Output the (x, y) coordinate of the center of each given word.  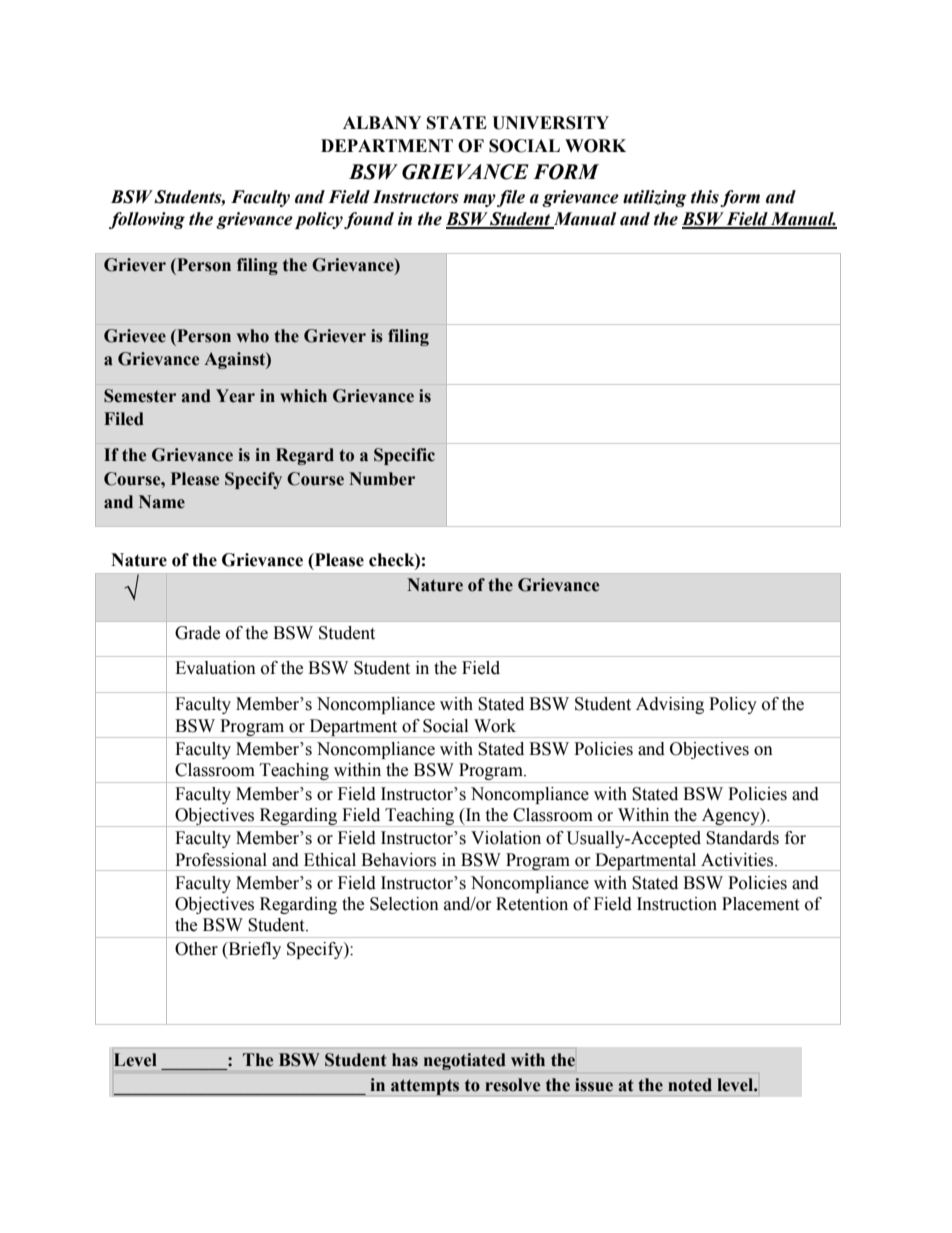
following (147, 220)
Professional (221, 860)
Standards (742, 838)
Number (382, 479)
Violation (506, 838)
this (705, 197)
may (479, 200)
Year (235, 396)
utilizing (655, 198)
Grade (197, 633)
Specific (404, 456)
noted (690, 1085)
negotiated (465, 1061)
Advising (670, 705)
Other (196, 949)
